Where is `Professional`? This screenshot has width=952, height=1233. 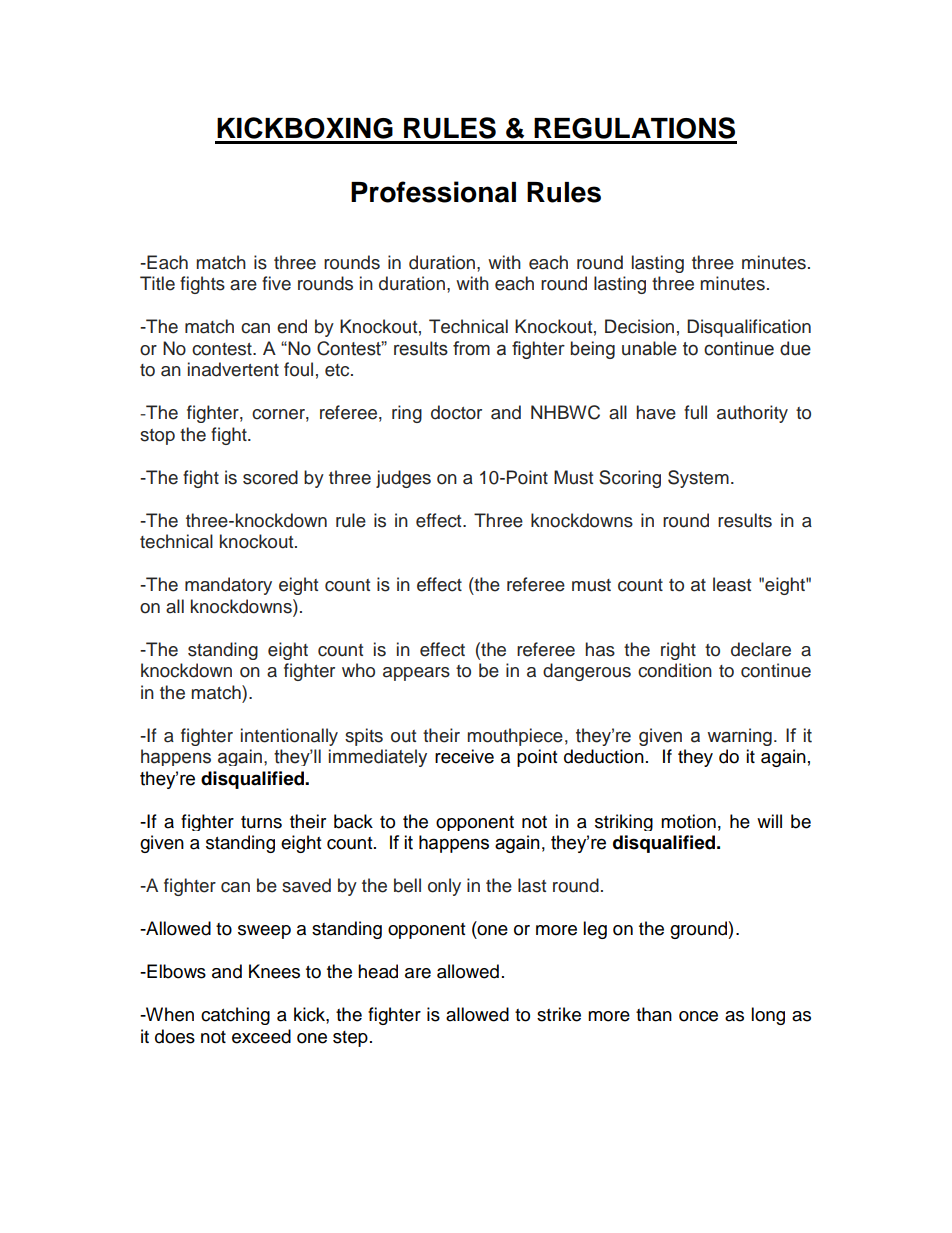
Professional is located at coordinates (433, 192).
